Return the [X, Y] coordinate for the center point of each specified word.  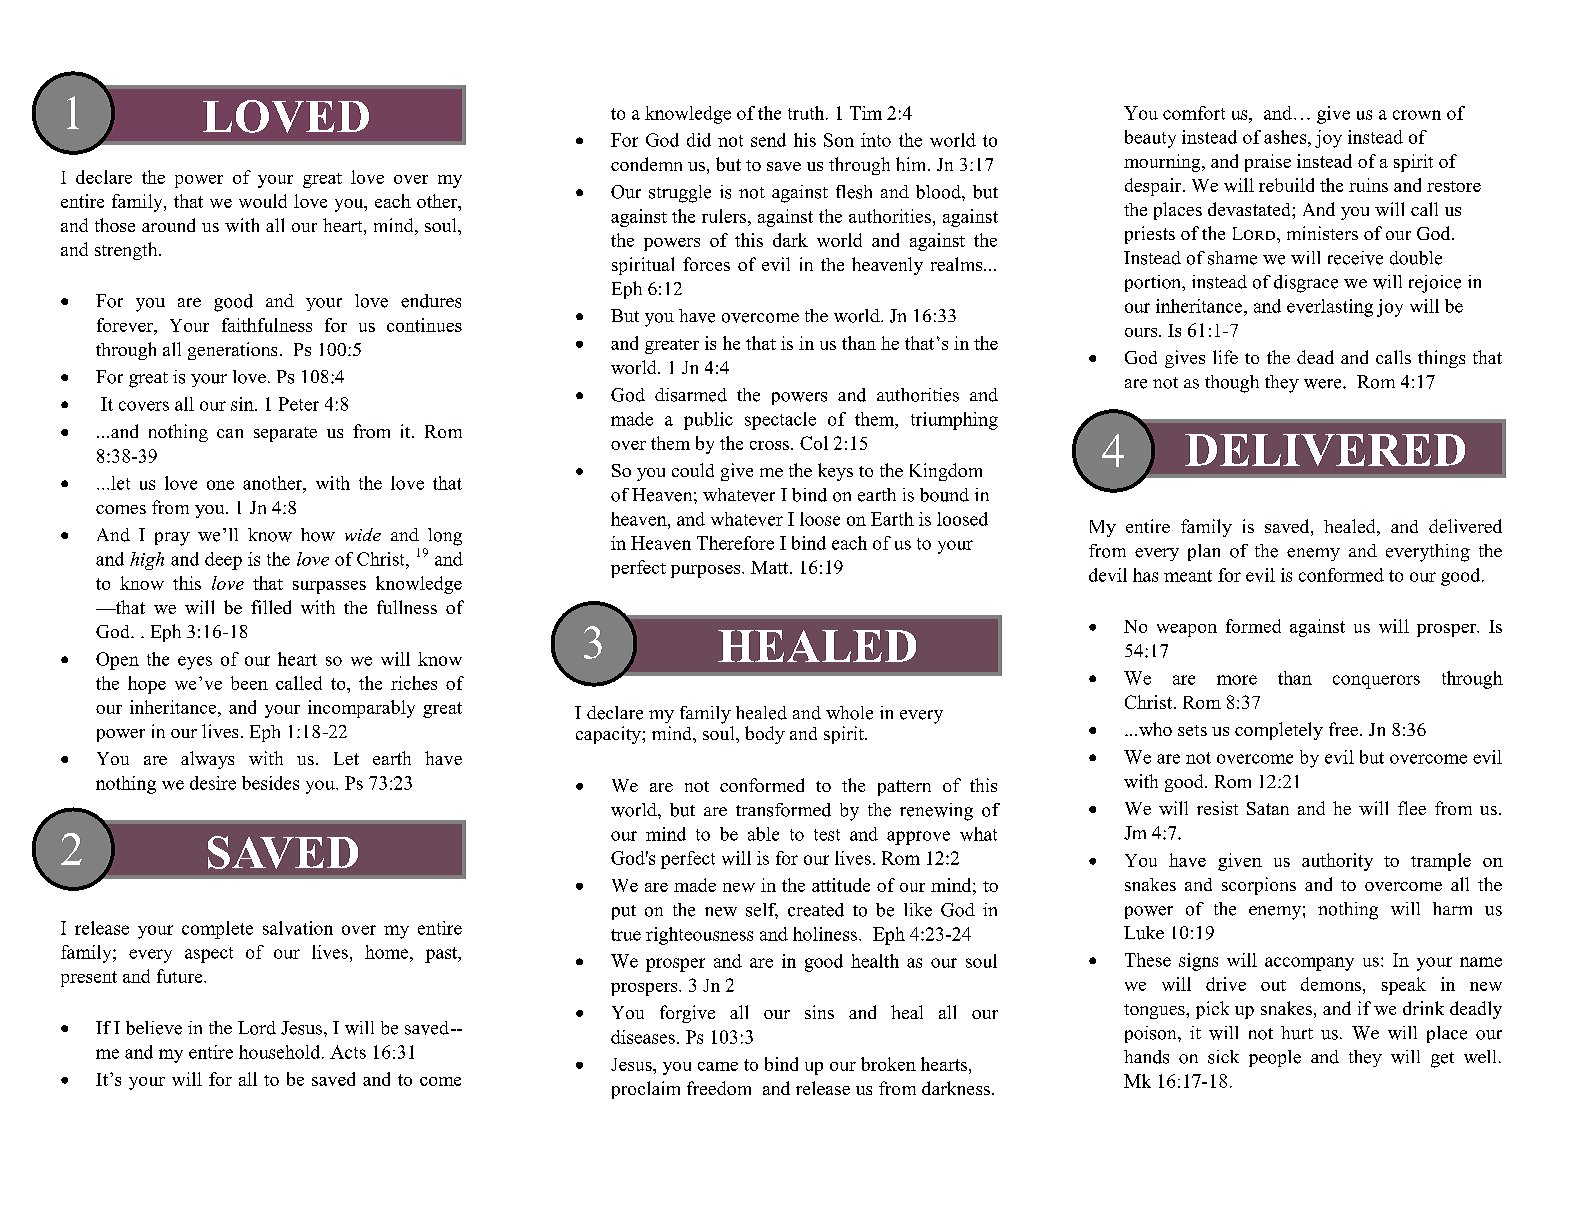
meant [1188, 576]
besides [270, 783]
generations [232, 351]
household [281, 1052]
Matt [771, 567]
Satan [1268, 808]
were [1324, 384]
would [263, 201]
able [763, 834]
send [768, 140]
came [718, 1066]
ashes [1286, 137]
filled [271, 607]
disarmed [691, 395]
